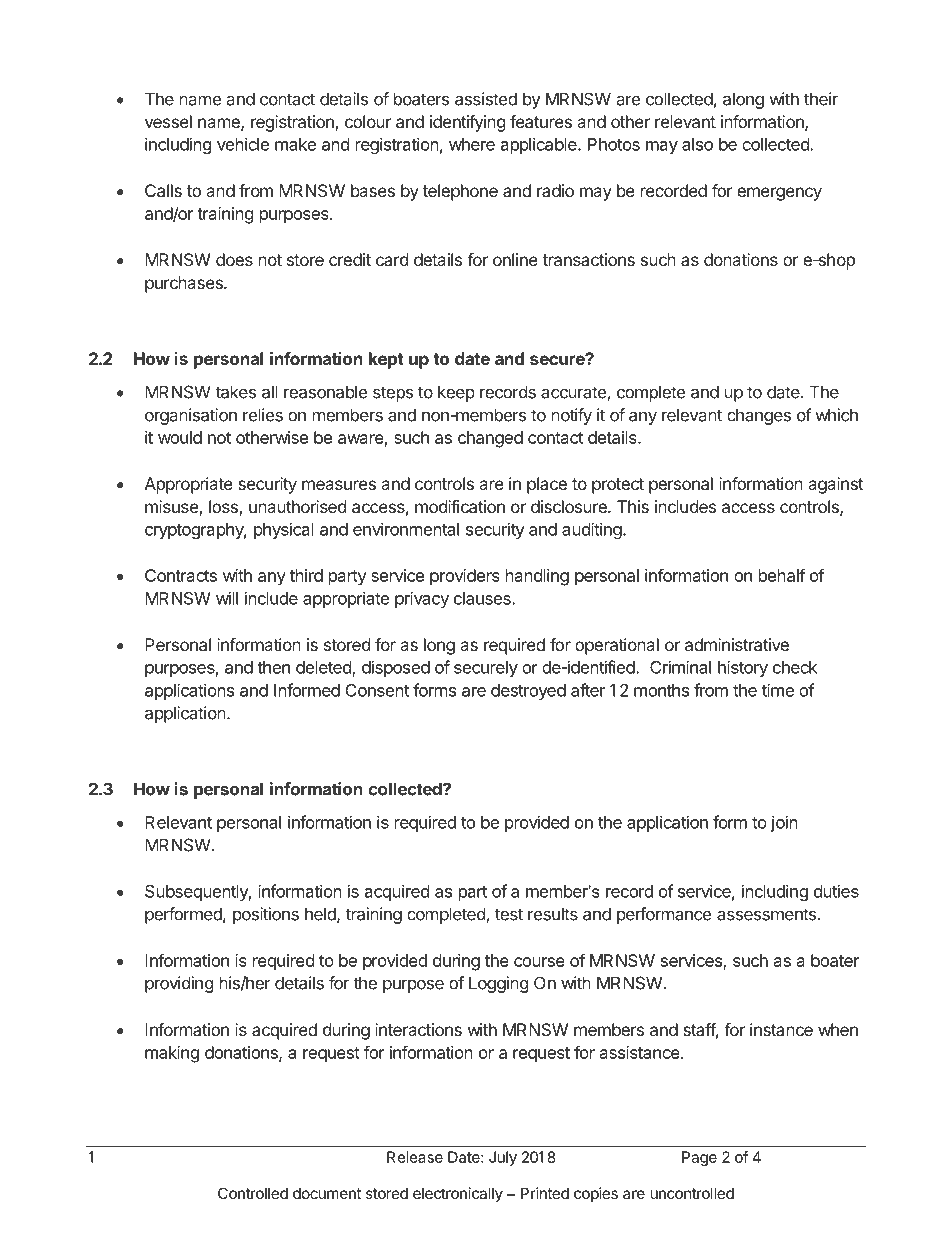 The width and height of the document is (952, 1233). Describe the element at coordinates (456, 393) in the document. I see `keep` at that location.
